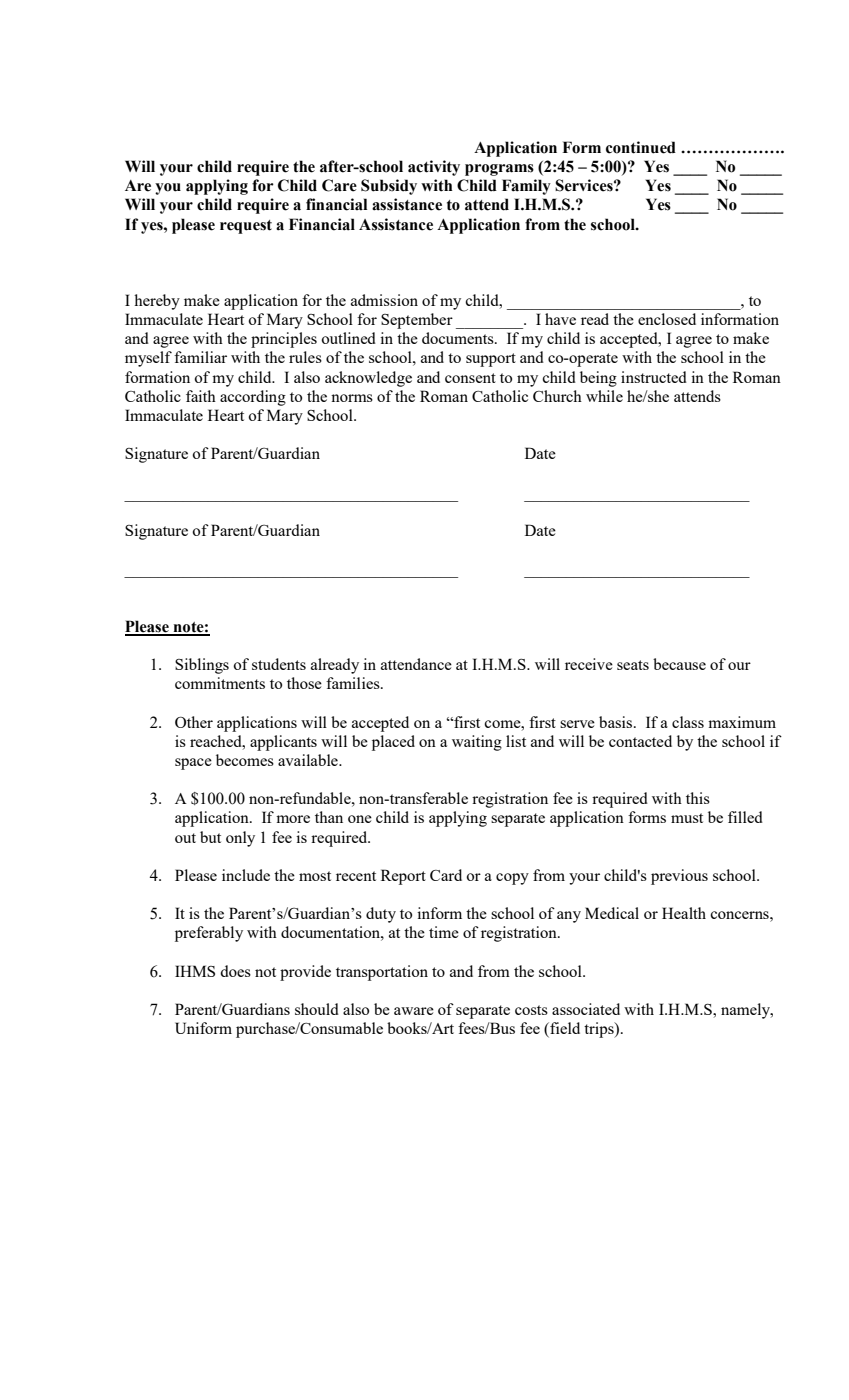 This screenshot has height=1400, width=849. What do you see at coordinates (604, 396) in the screenshot?
I see `while` at bounding box center [604, 396].
